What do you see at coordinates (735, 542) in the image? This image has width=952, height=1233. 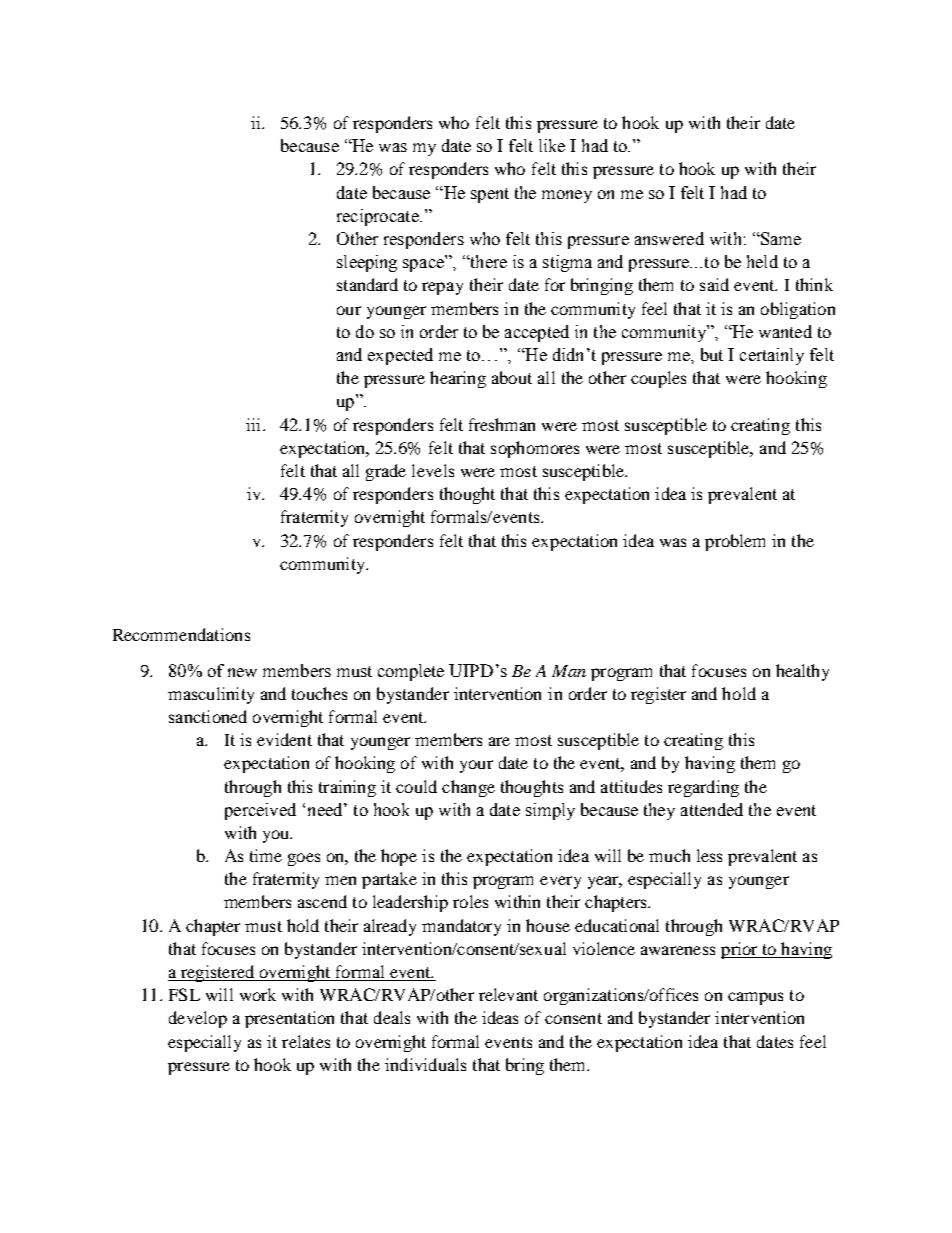 I see `problem` at bounding box center [735, 542].
